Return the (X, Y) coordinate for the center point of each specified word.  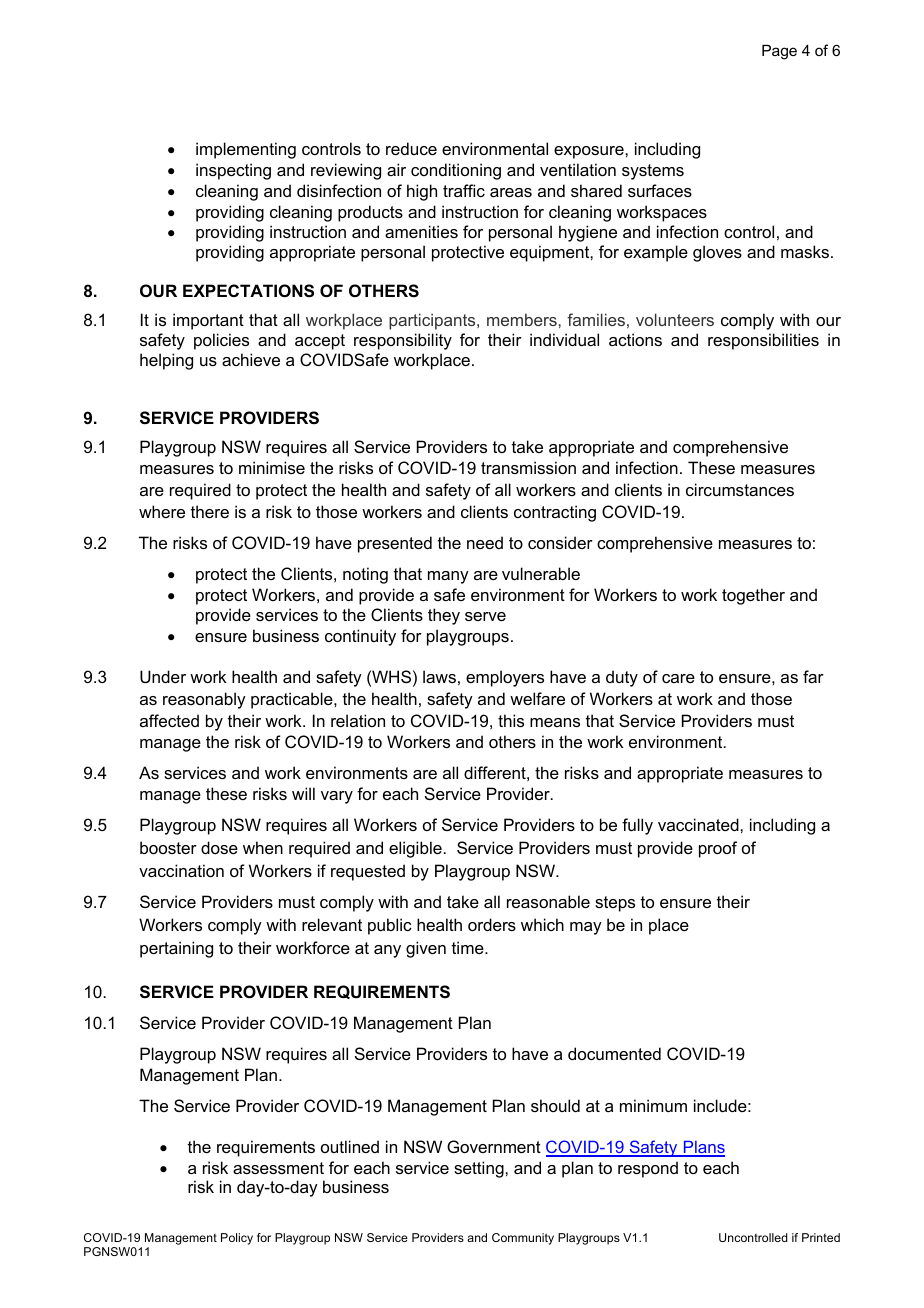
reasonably (204, 700)
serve (485, 616)
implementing (246, 150)
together (753, 596)
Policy (237, 1239)
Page (779, 52)
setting (480, 1169)
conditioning (456, 171)
